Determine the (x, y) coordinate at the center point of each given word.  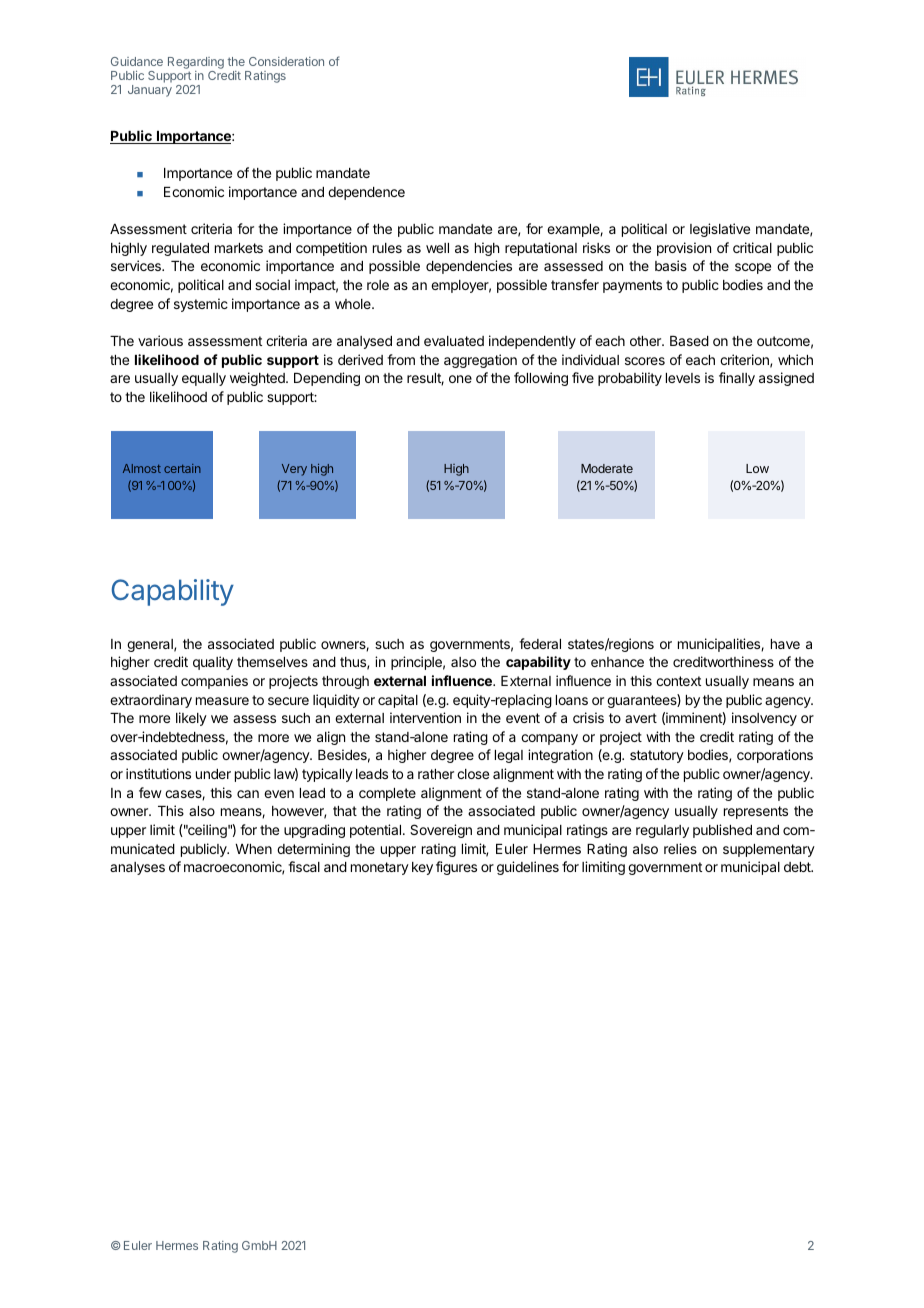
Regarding (196, 64)
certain (182, 468)
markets (239, 248)
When (253, 849)
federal (540, 643)
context (678, 681)
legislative (720, 230)
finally (737, 379)
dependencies (469, 267)
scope (753, 268)
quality (213, 663)
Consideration (286, 61)
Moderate (607, 468)
